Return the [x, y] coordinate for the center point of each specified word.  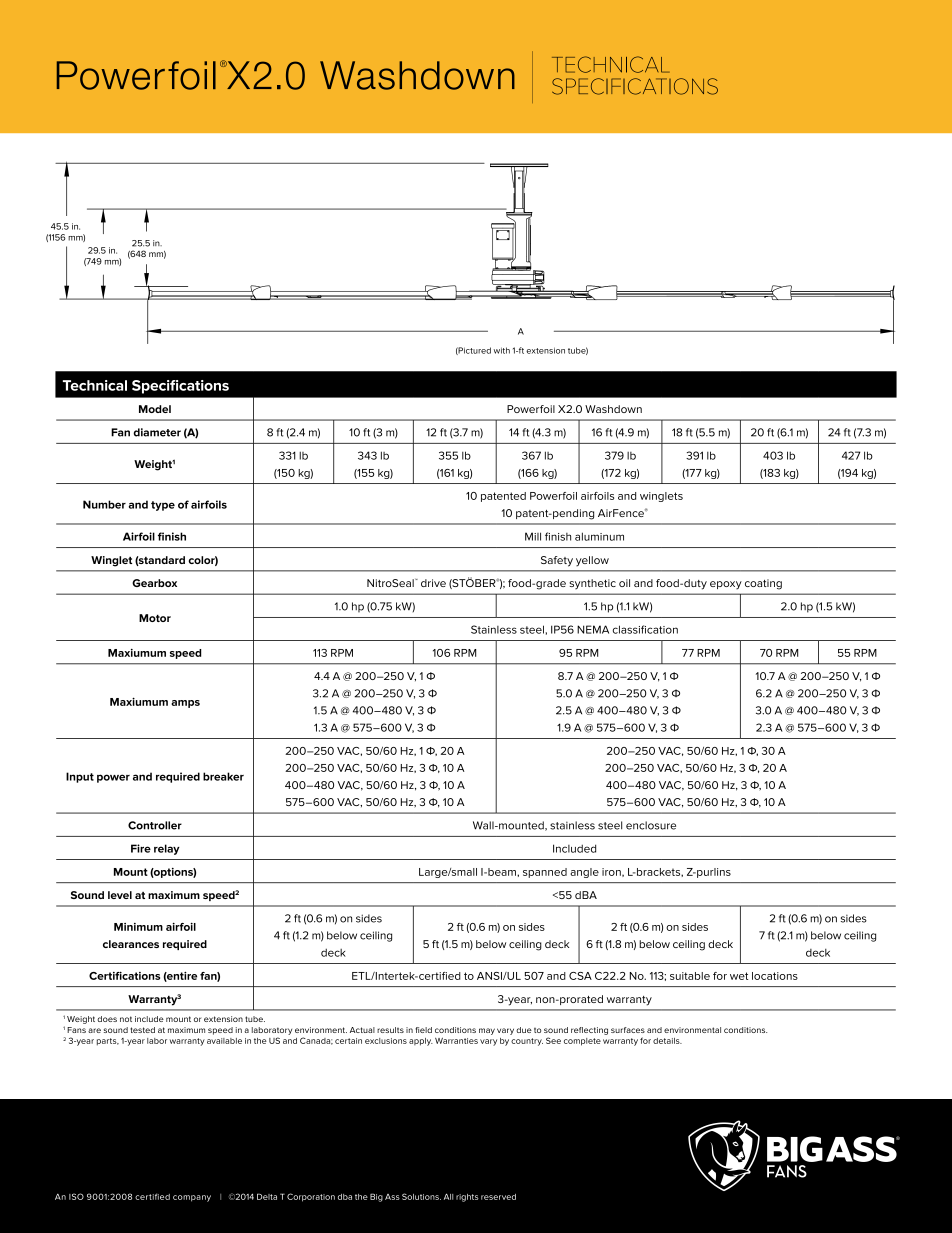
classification [645, 629]
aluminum [599, 536]
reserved [498, 1197]
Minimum [138, 927]
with [502, 350]
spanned [545, 873]
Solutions [421, 1196]
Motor [155, 618]
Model [155, 409]
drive [433, 583]
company [192, 1198]
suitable [690, 976]
